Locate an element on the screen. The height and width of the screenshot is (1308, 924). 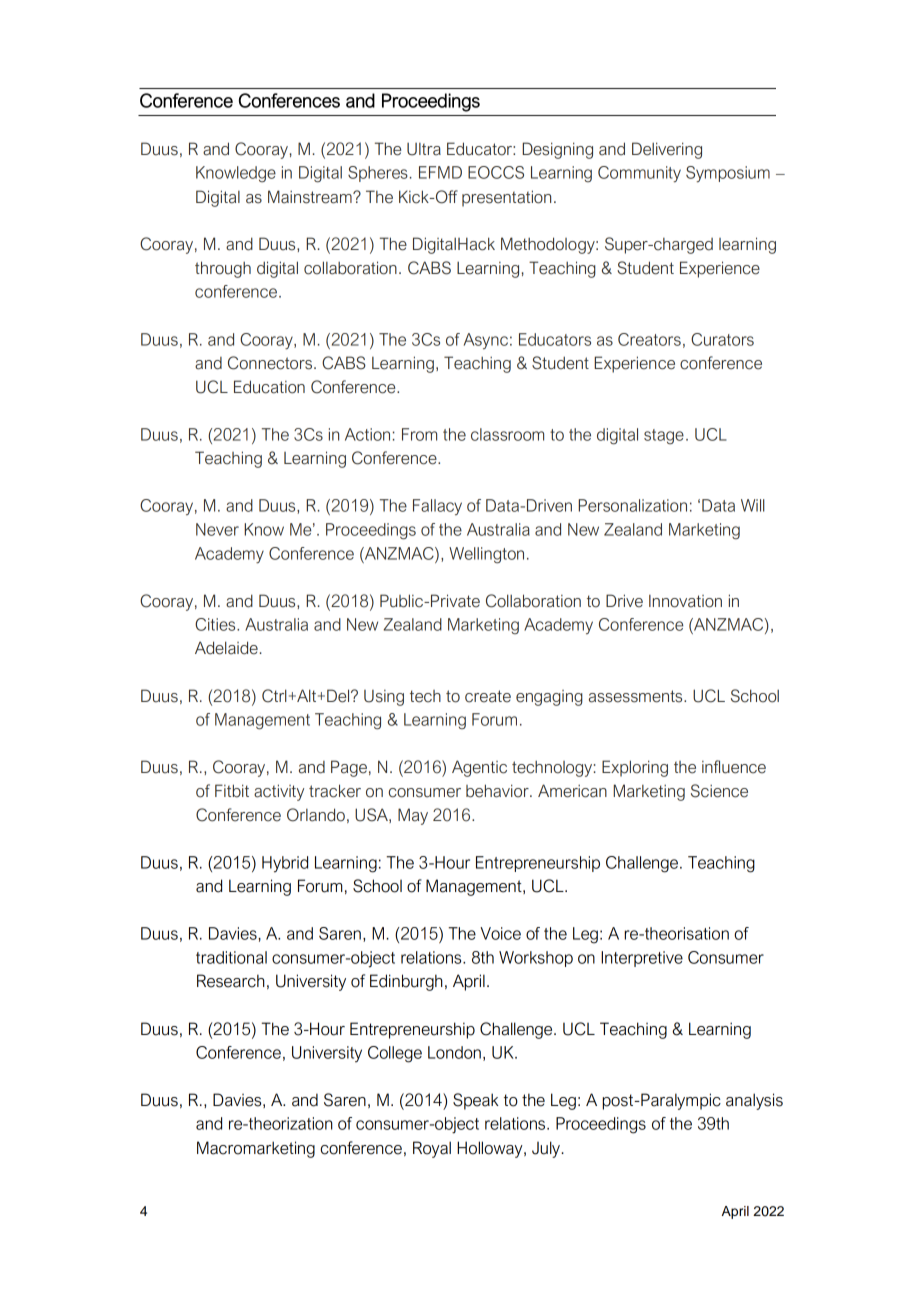
create is located at coordinates (488, 696).
